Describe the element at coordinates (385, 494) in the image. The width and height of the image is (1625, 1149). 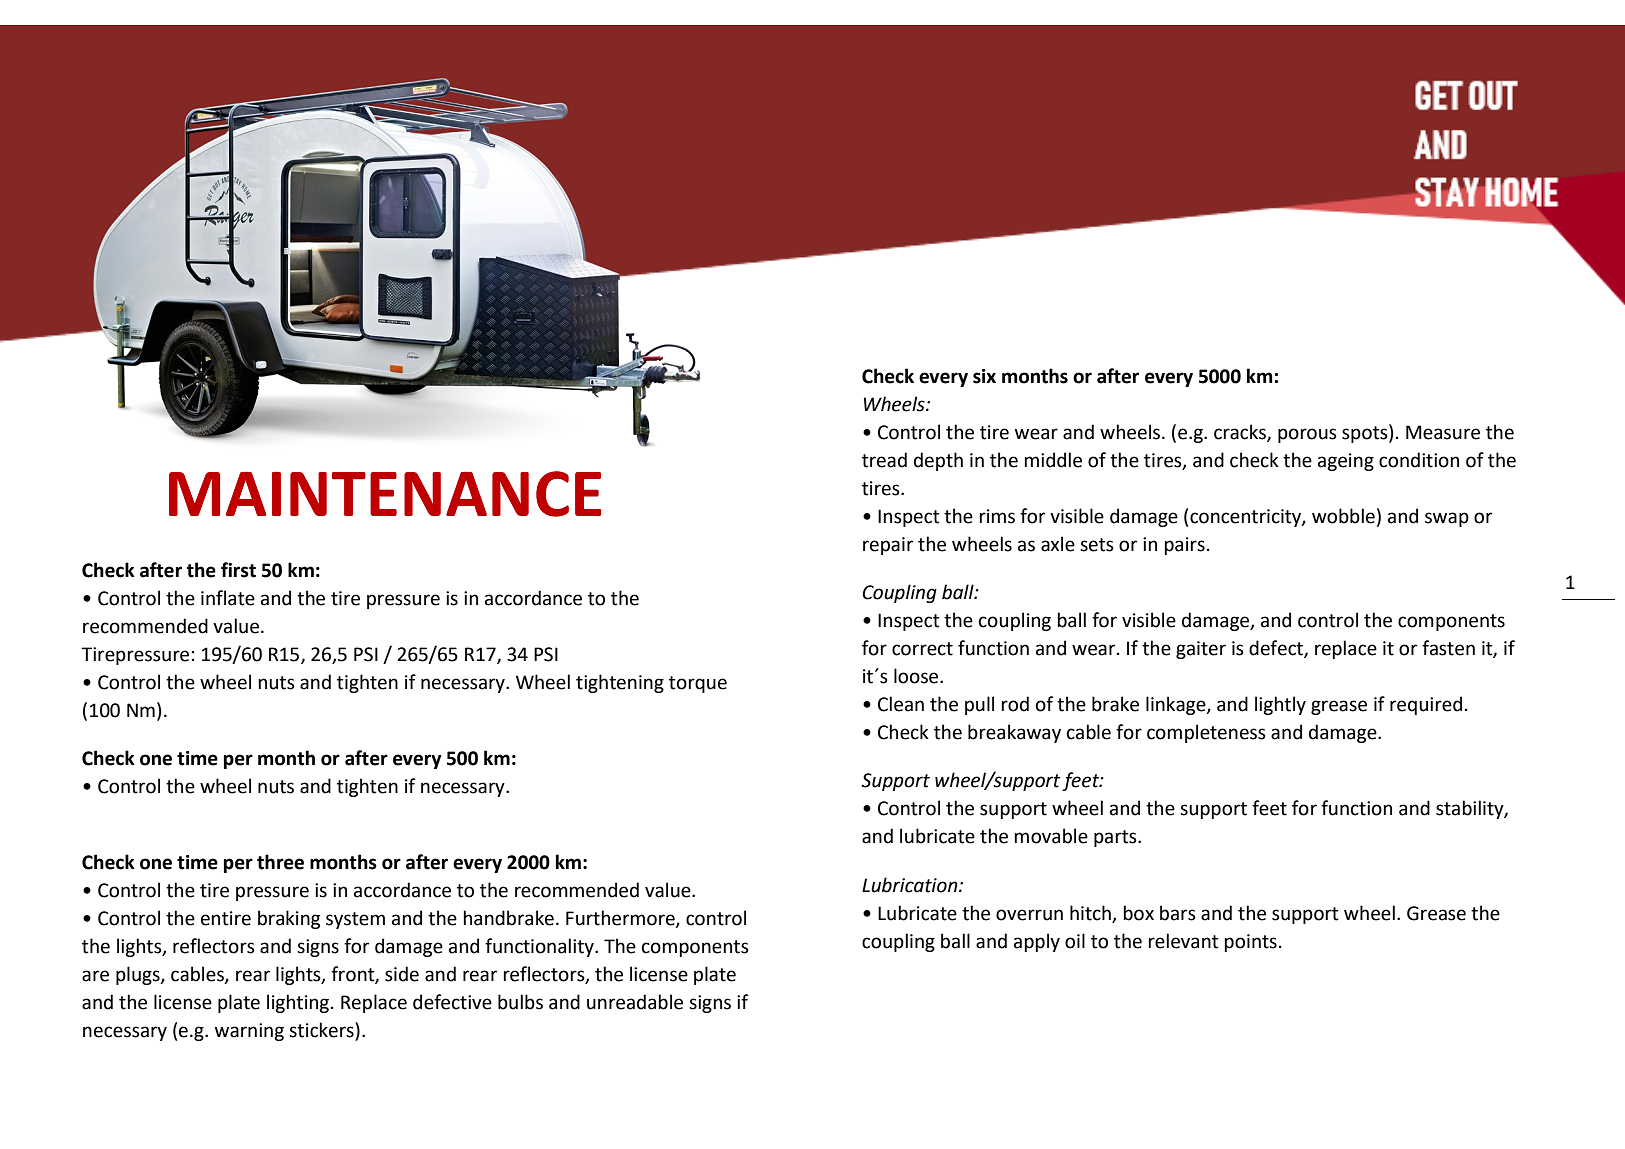
I see `MAINTENANCE` at that location.
